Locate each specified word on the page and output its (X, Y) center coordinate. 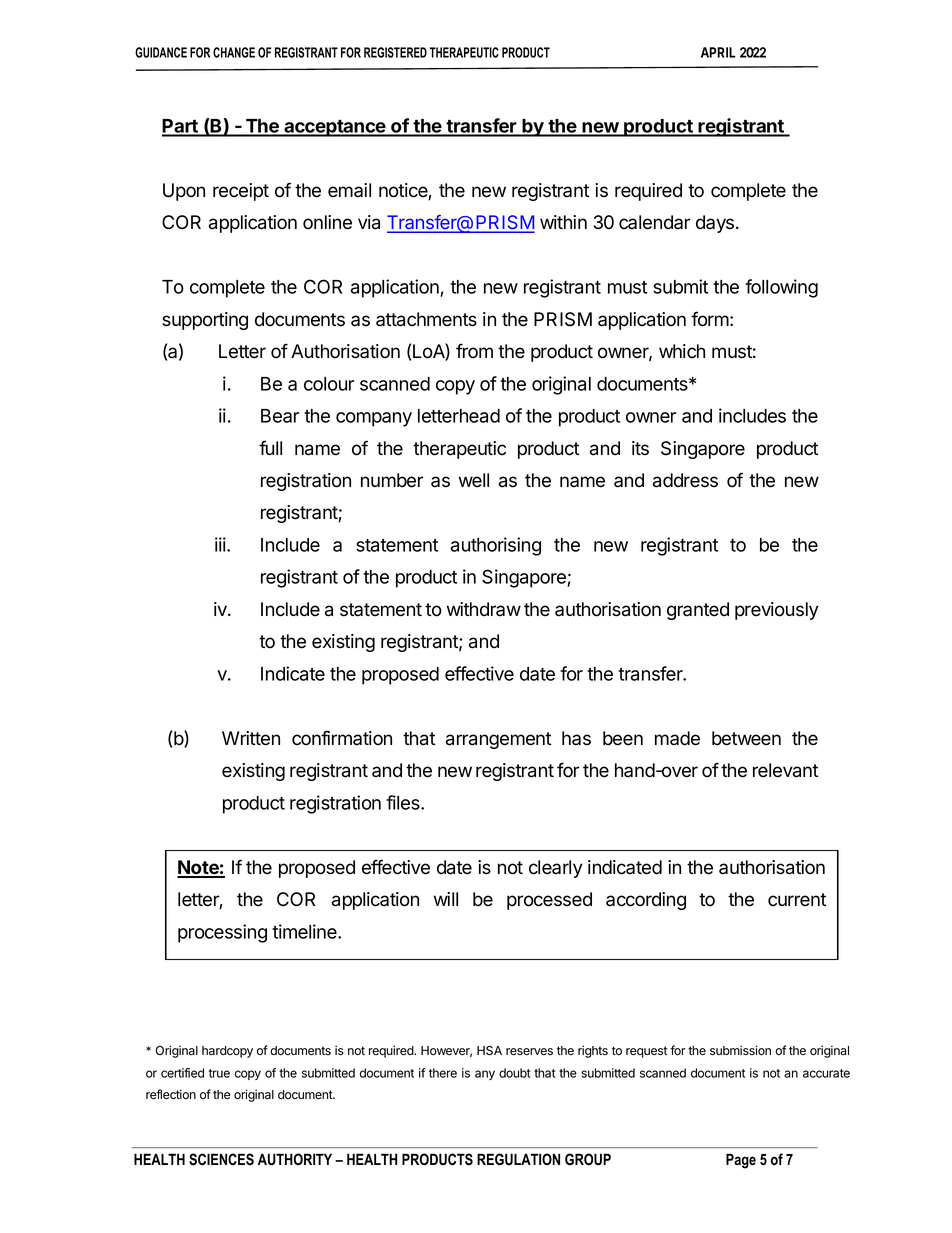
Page (741, 1161)
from (474, 351)
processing (222, 933)
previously (777, 611)
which (682, 351)
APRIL (718, 52)
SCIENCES (221, 1159)
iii (221, 544)
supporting (205, 321)
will (446, 899)
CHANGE (234, 52)
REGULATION (518, 1159)
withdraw (484, 609)
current (797, 900)
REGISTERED (395, 52)
